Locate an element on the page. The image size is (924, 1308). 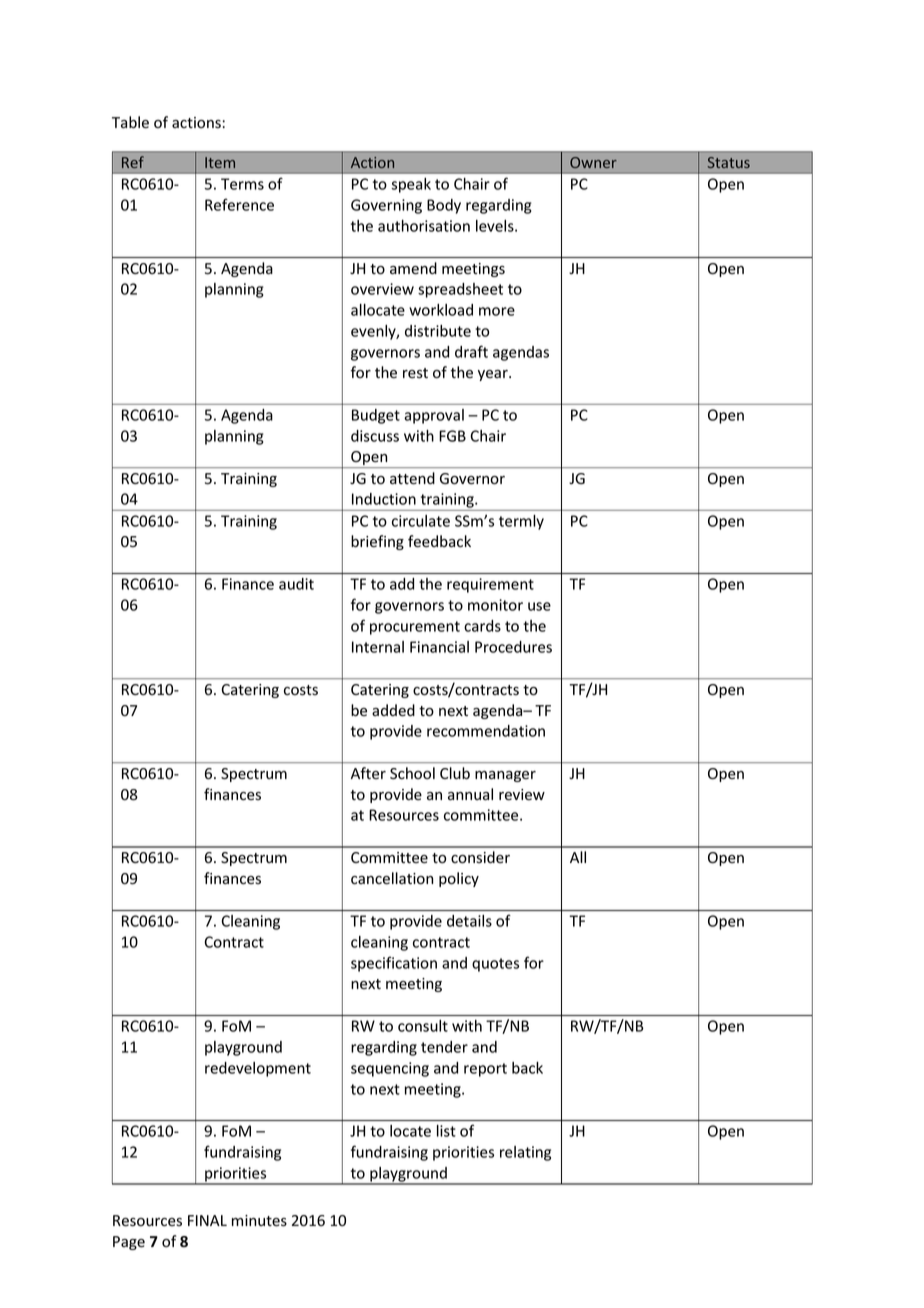
audit is located at coordinates (296, 584).
